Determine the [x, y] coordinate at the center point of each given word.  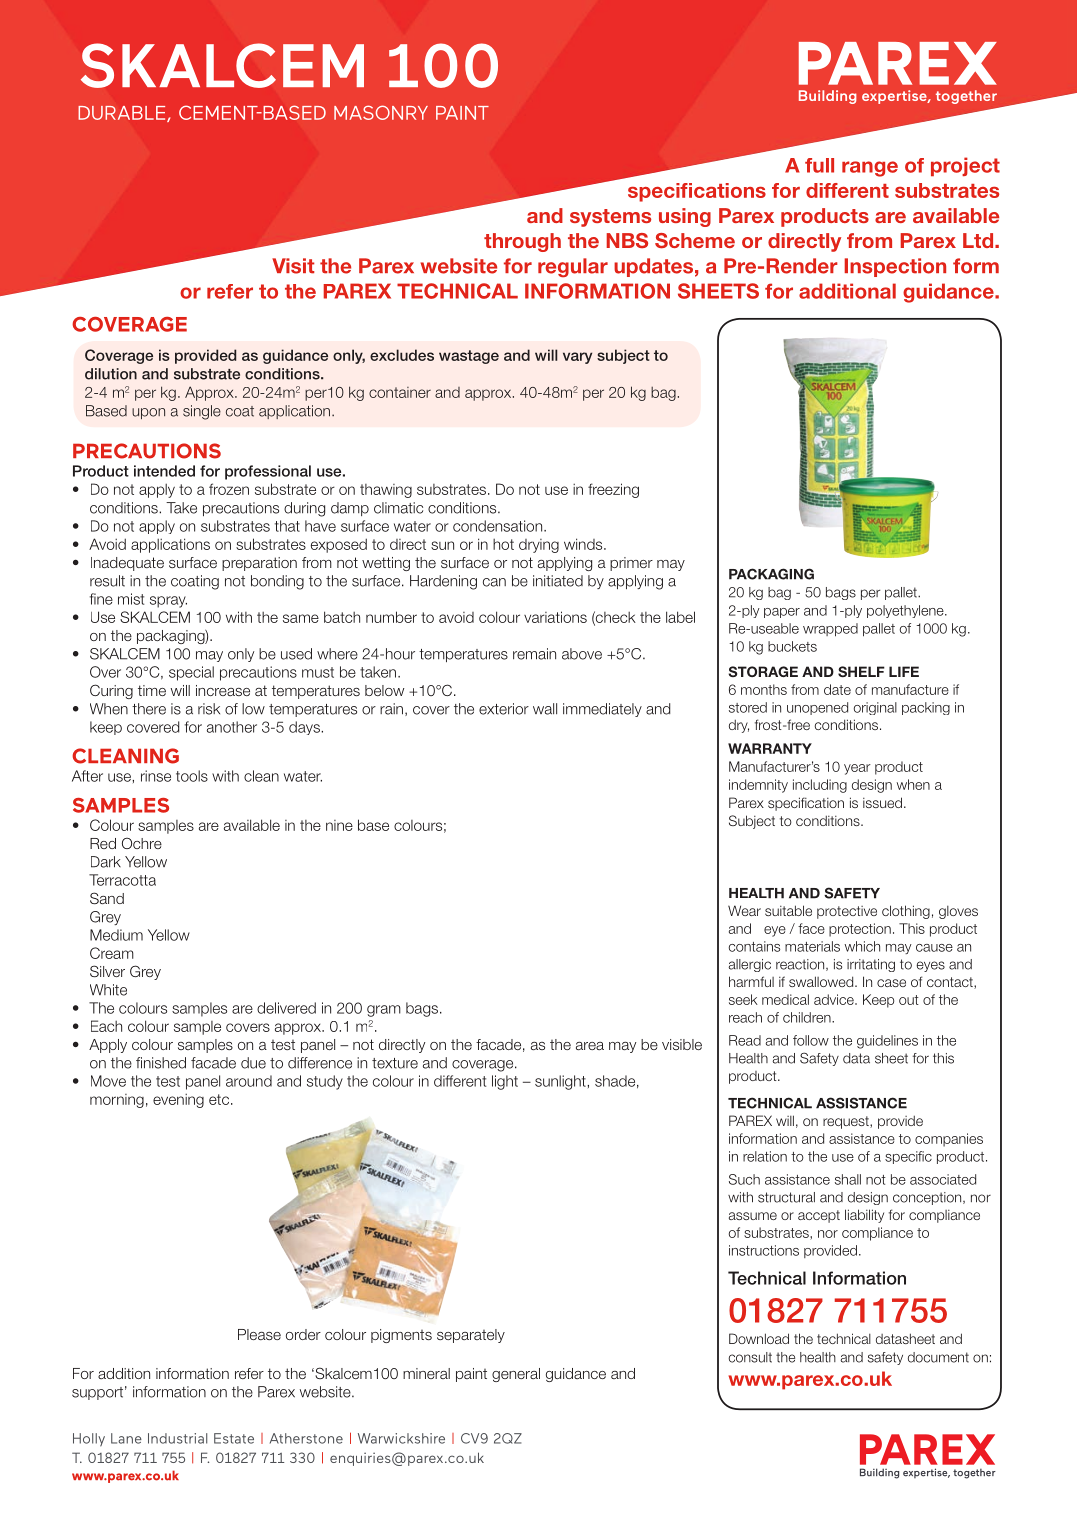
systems [610, 218]
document [938, 1357]
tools [192, 776]
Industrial [177, 1438]
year [857, 769]
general [516, 1375]
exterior [504, 709]
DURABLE [123, 114]
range [870, 169]
